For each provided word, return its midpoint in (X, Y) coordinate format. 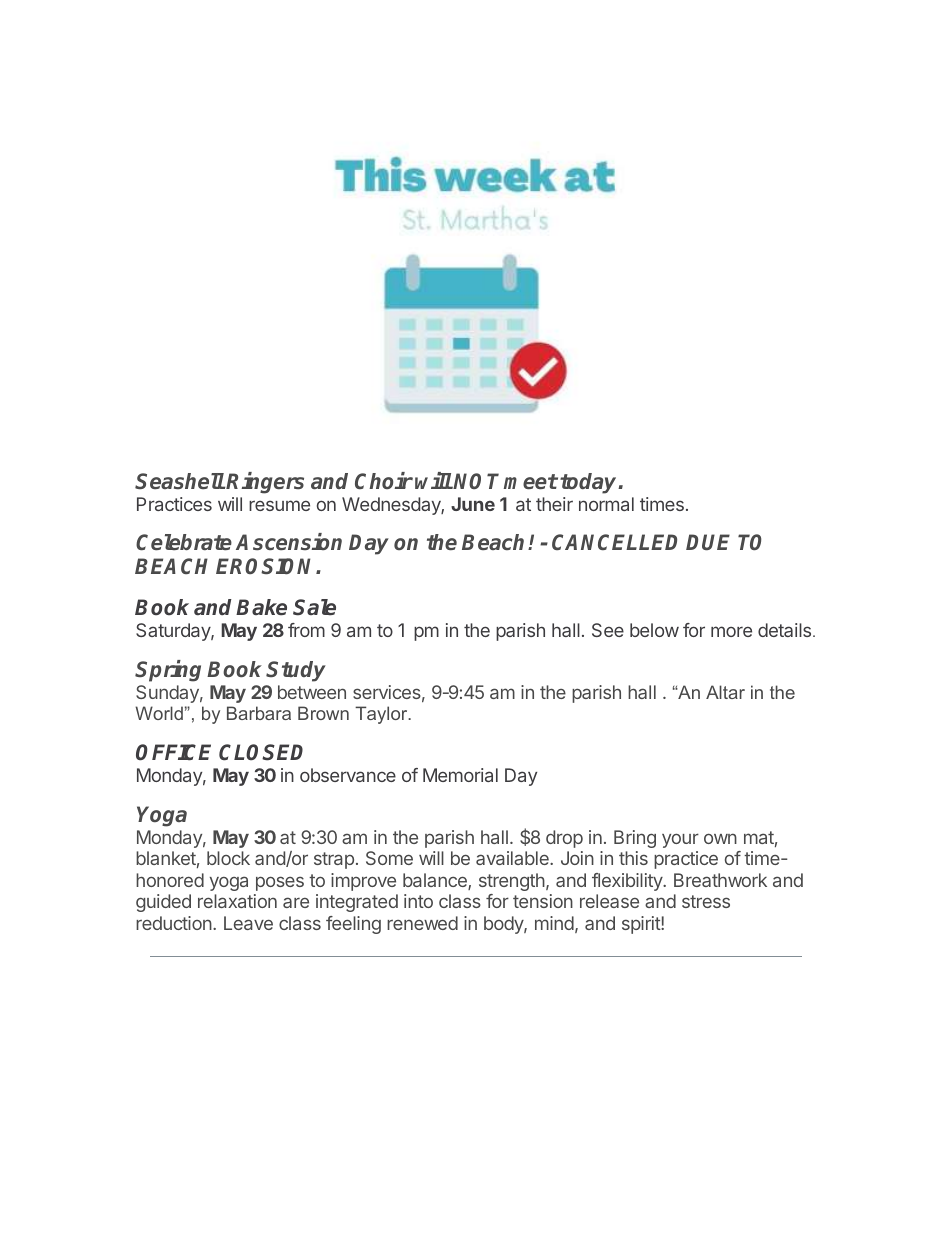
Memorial (460, 775)
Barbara (259, 713)
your (680, 840)
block (228, 858)
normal (606, 504)
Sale (314, 607)
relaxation (237, 901)
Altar (725, 692)
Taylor (382, 715)
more (731, 631)
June (473, 504)
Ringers (265, 483)
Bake (261, 607)
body (504, 925)
